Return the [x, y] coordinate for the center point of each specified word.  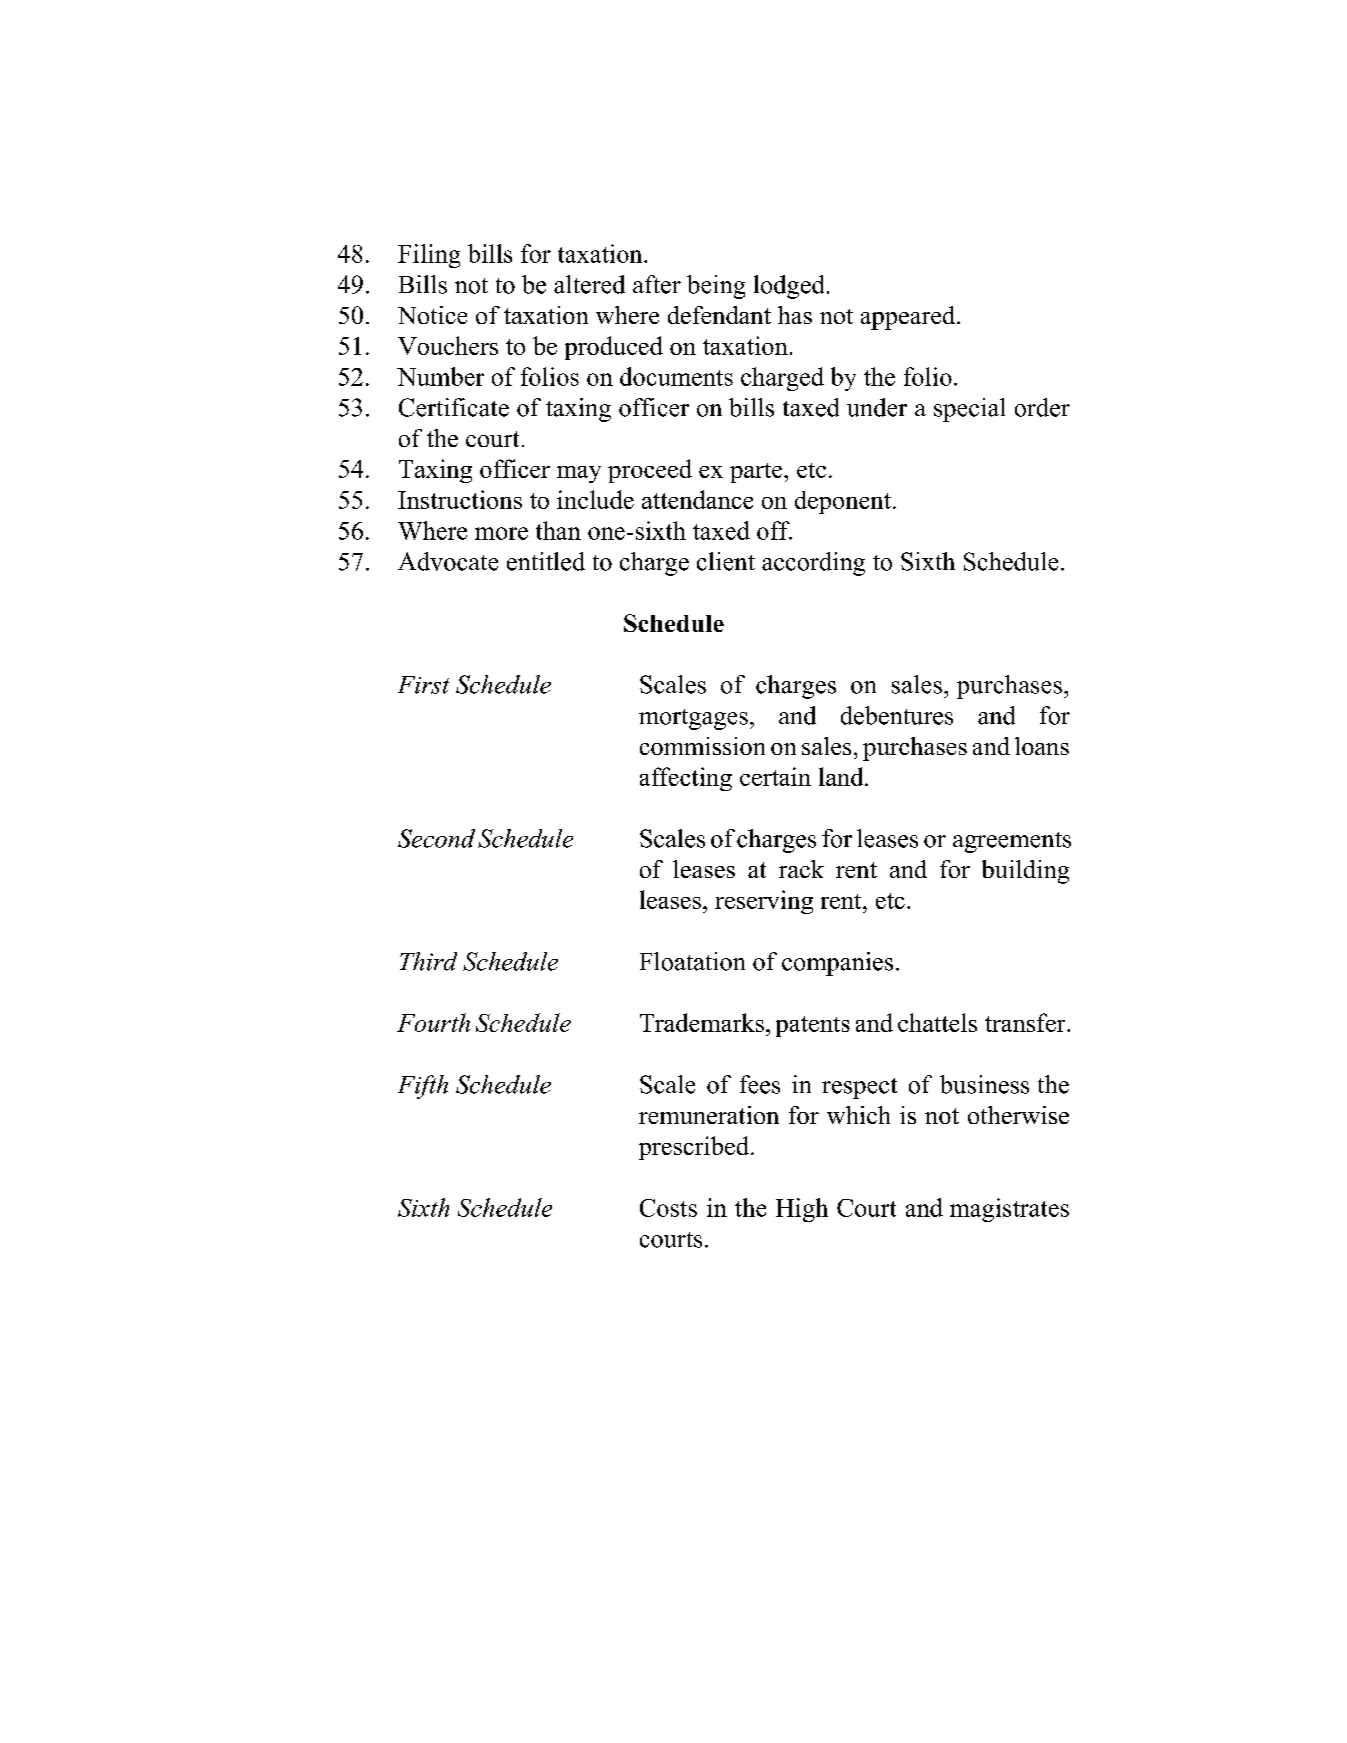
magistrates [1009, 1210]
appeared [909, 318]
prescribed [694, 1148]
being [716, 287]
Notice [432, 315]
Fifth [423, 1087]
